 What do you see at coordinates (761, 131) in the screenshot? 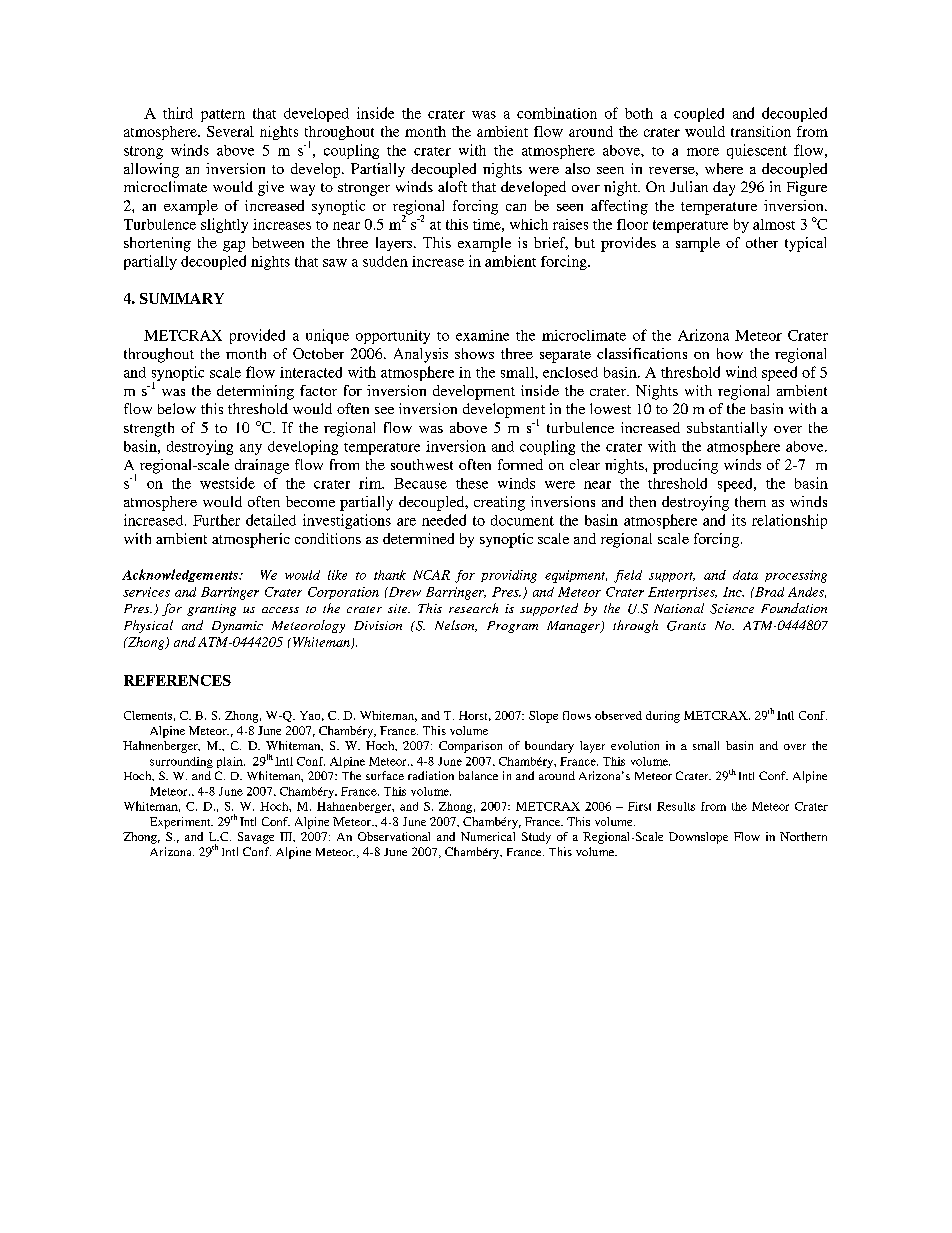
I see `transition` at bounding box center [761, 131].
